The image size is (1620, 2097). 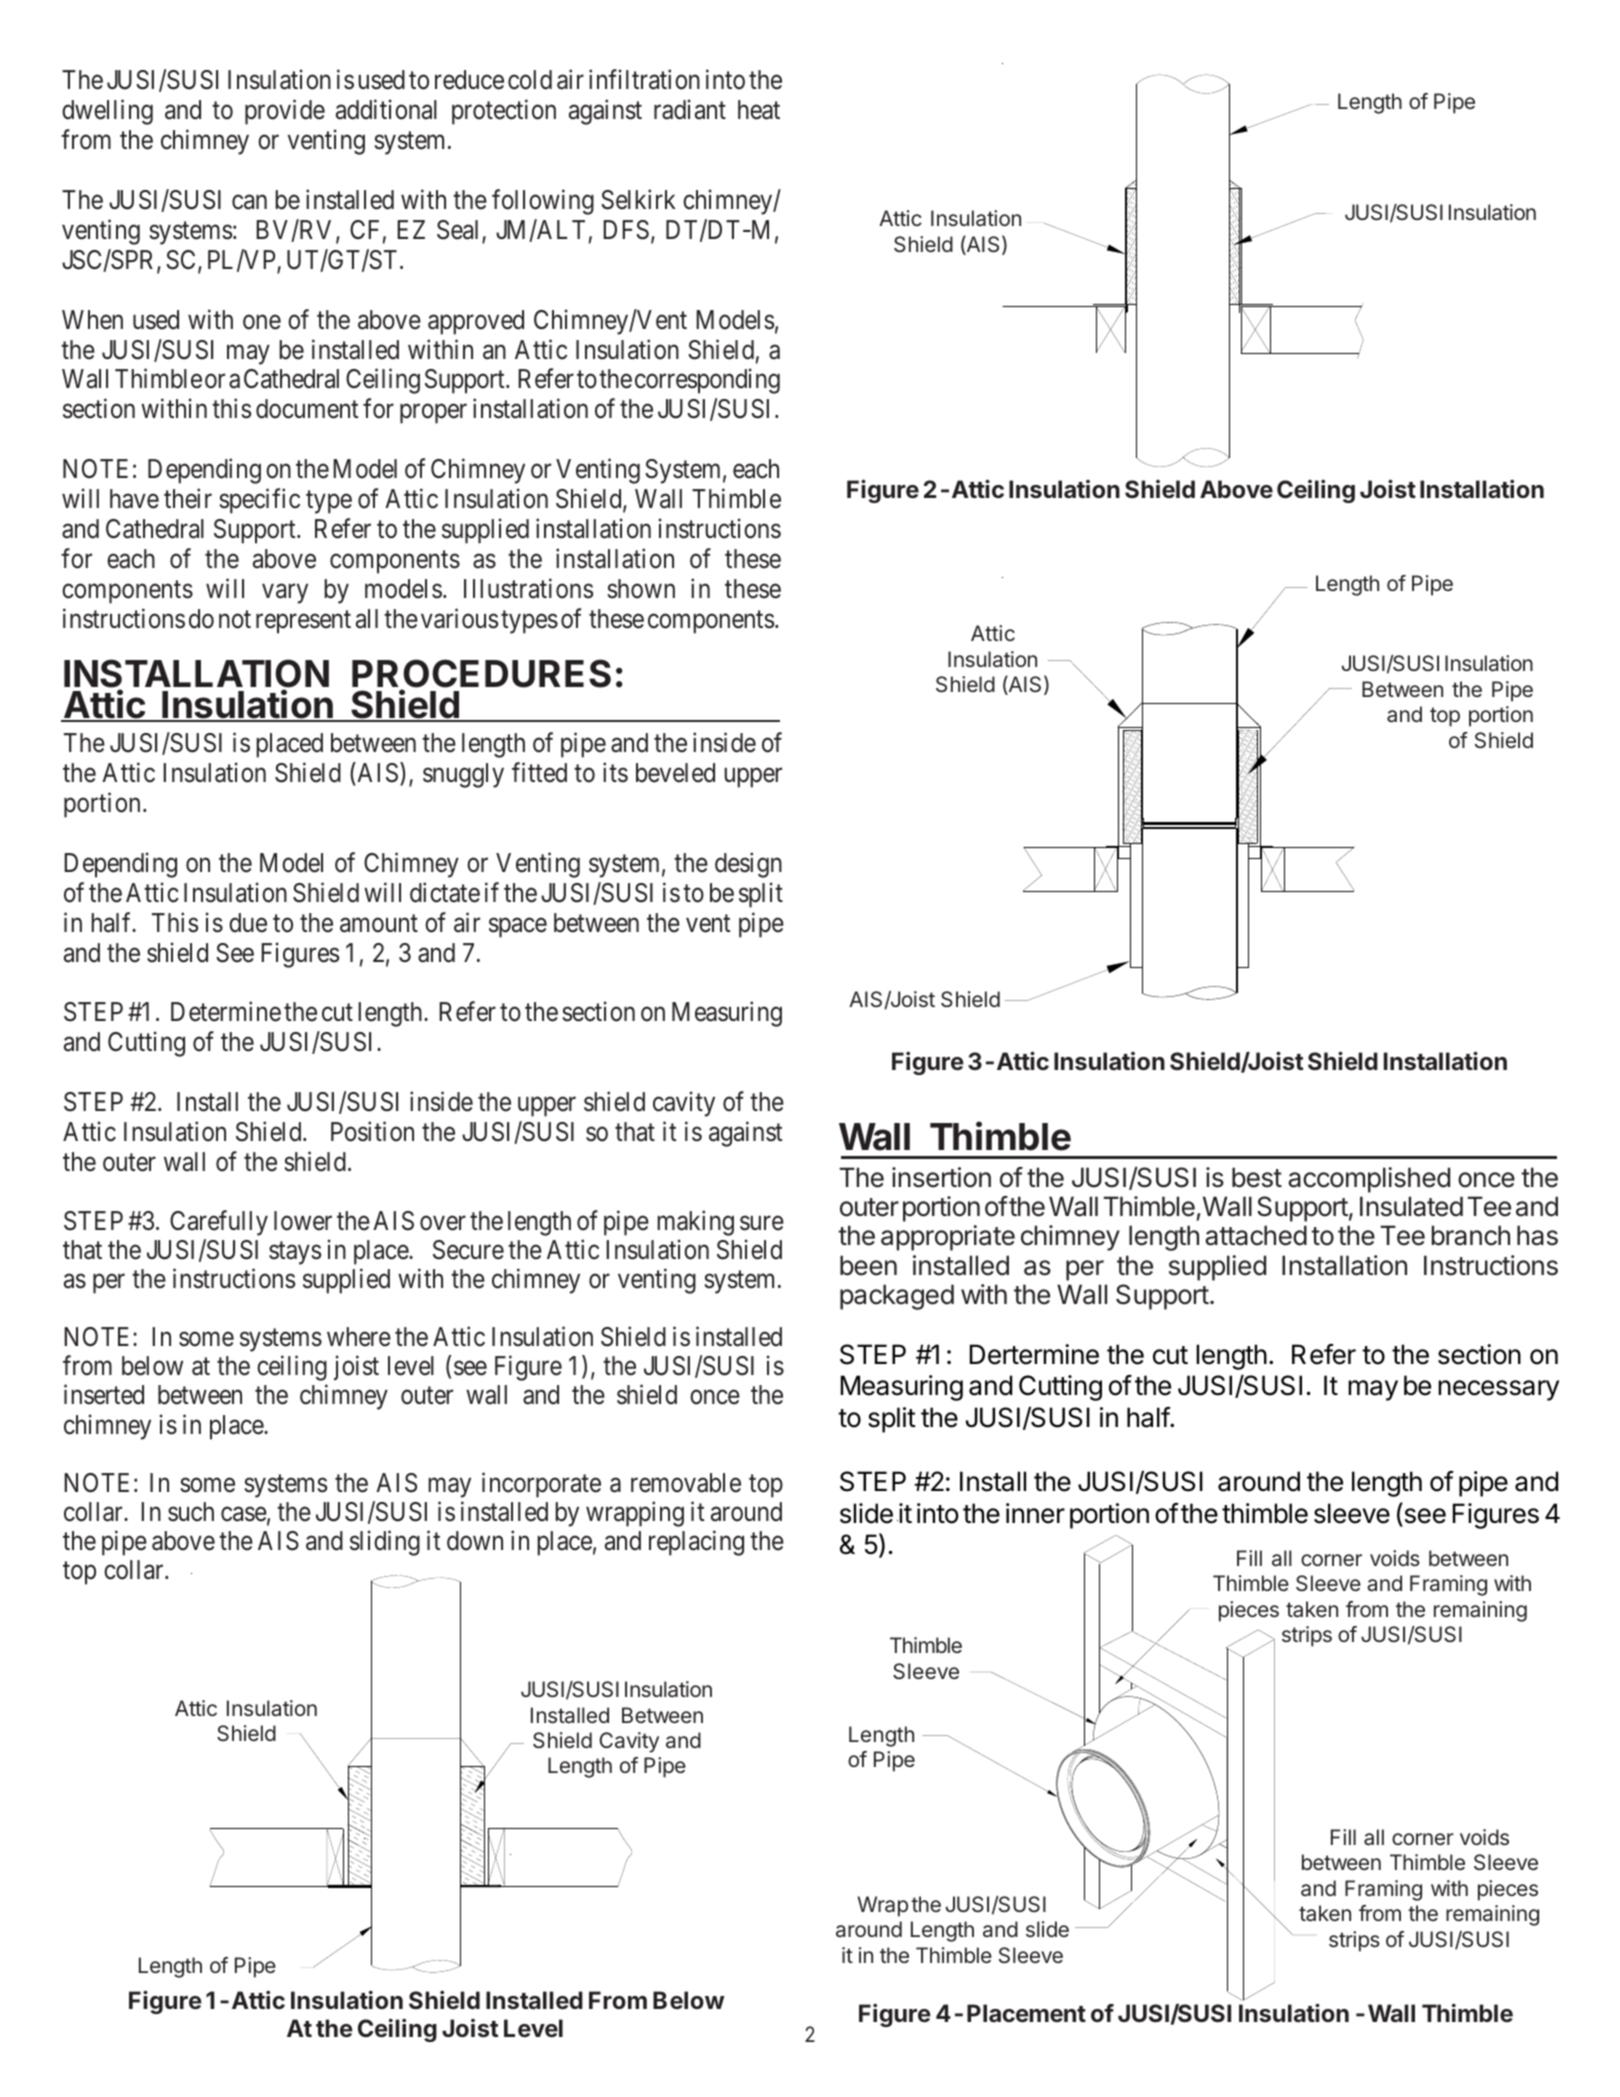 What do you see at coordinates (1498, 1390) in the screenshot?
I see `necessary` at bounding box center [1498, 1390].
